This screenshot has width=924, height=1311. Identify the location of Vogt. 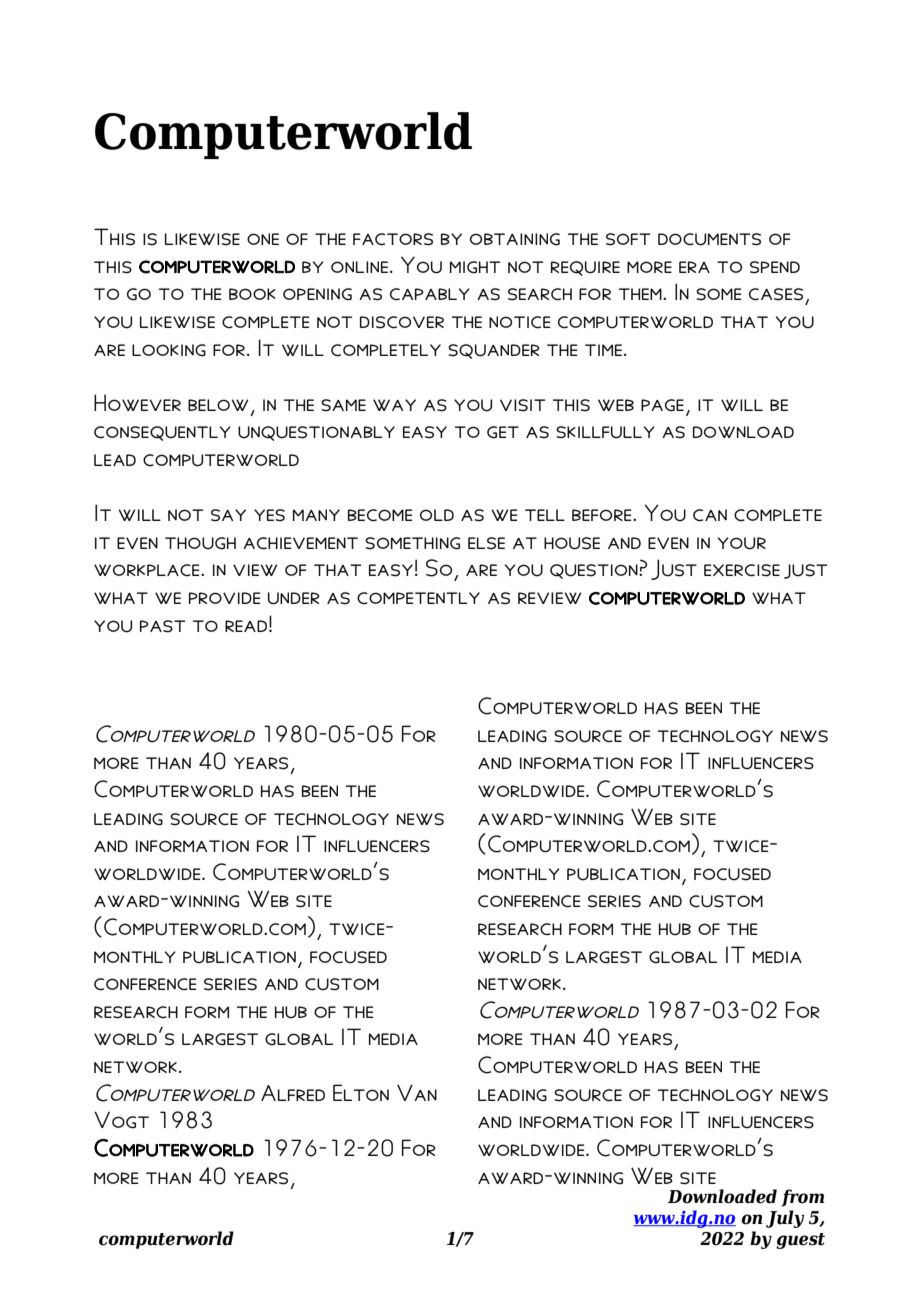
(121, 1120).
